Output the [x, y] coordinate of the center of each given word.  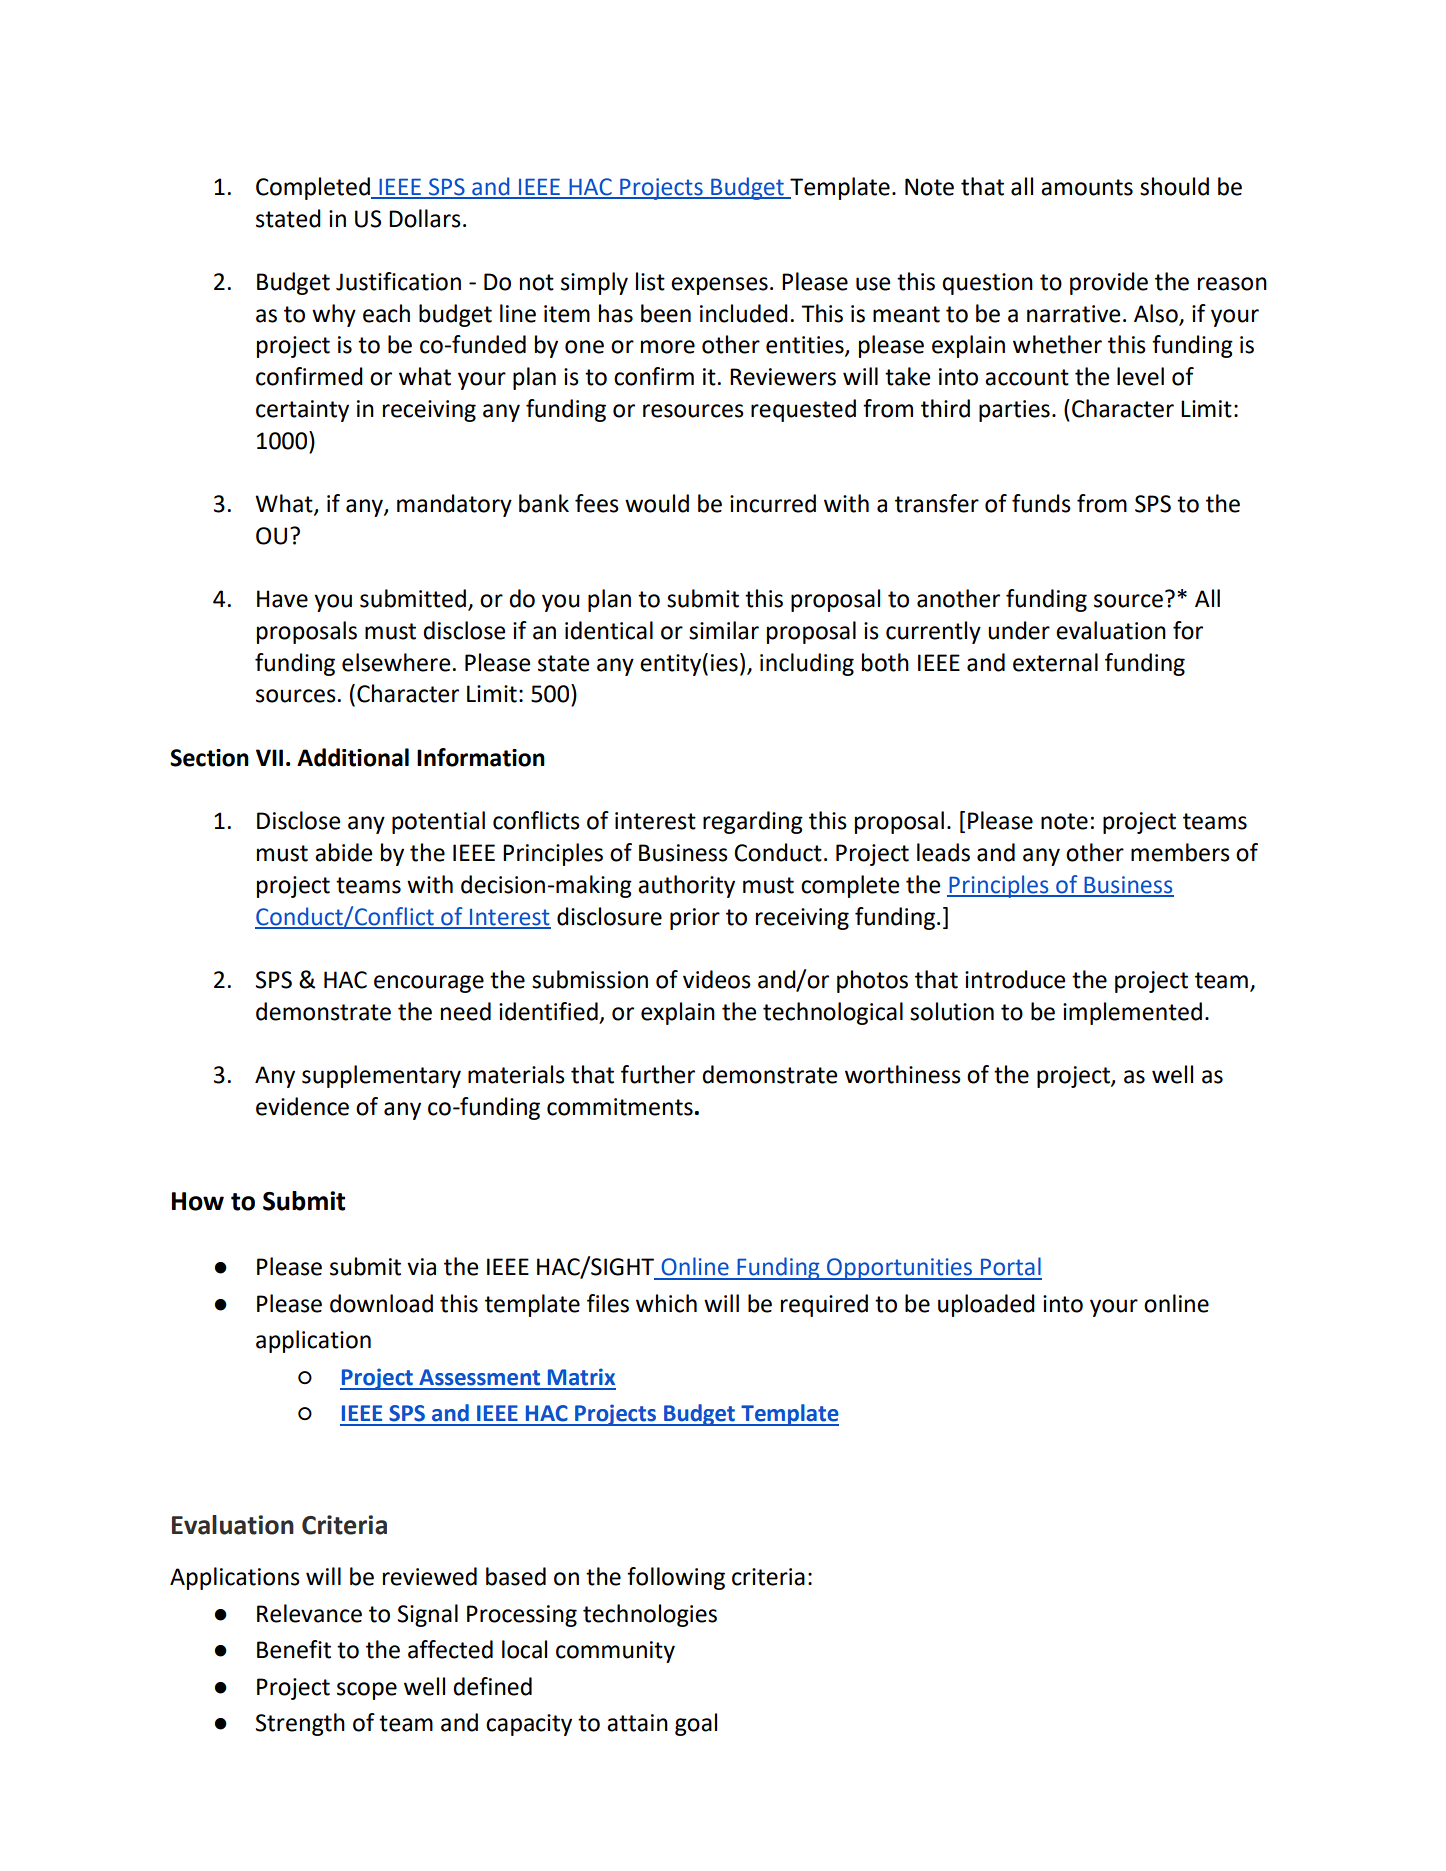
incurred [773, 503]
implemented [1132, 1013]
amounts [1087, 187]
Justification [398, 281]
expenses [719, 286]
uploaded [986, 1305]
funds [1041, 503]
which [666, 1303]
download [381, 1303]
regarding [753, 822]
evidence [302, 1106]
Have [282, 599]
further [658, 1074]
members [1180, 852]
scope [367, 1691]
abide [343, 852]
